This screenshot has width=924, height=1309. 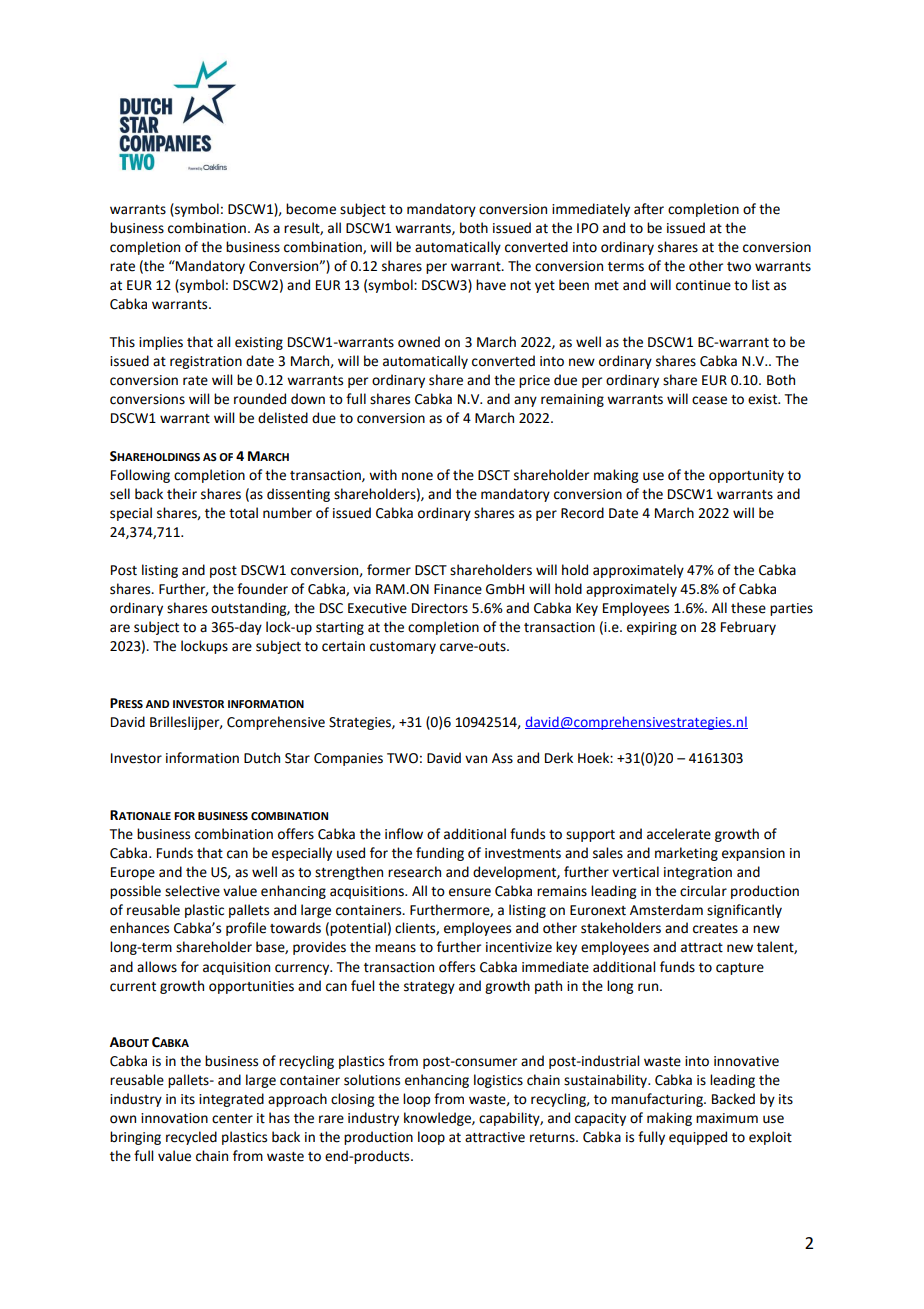 What do you see at coordinates (746, 476) in the screenshot?
I see `opportunity` at bounding box center [746, 476].
